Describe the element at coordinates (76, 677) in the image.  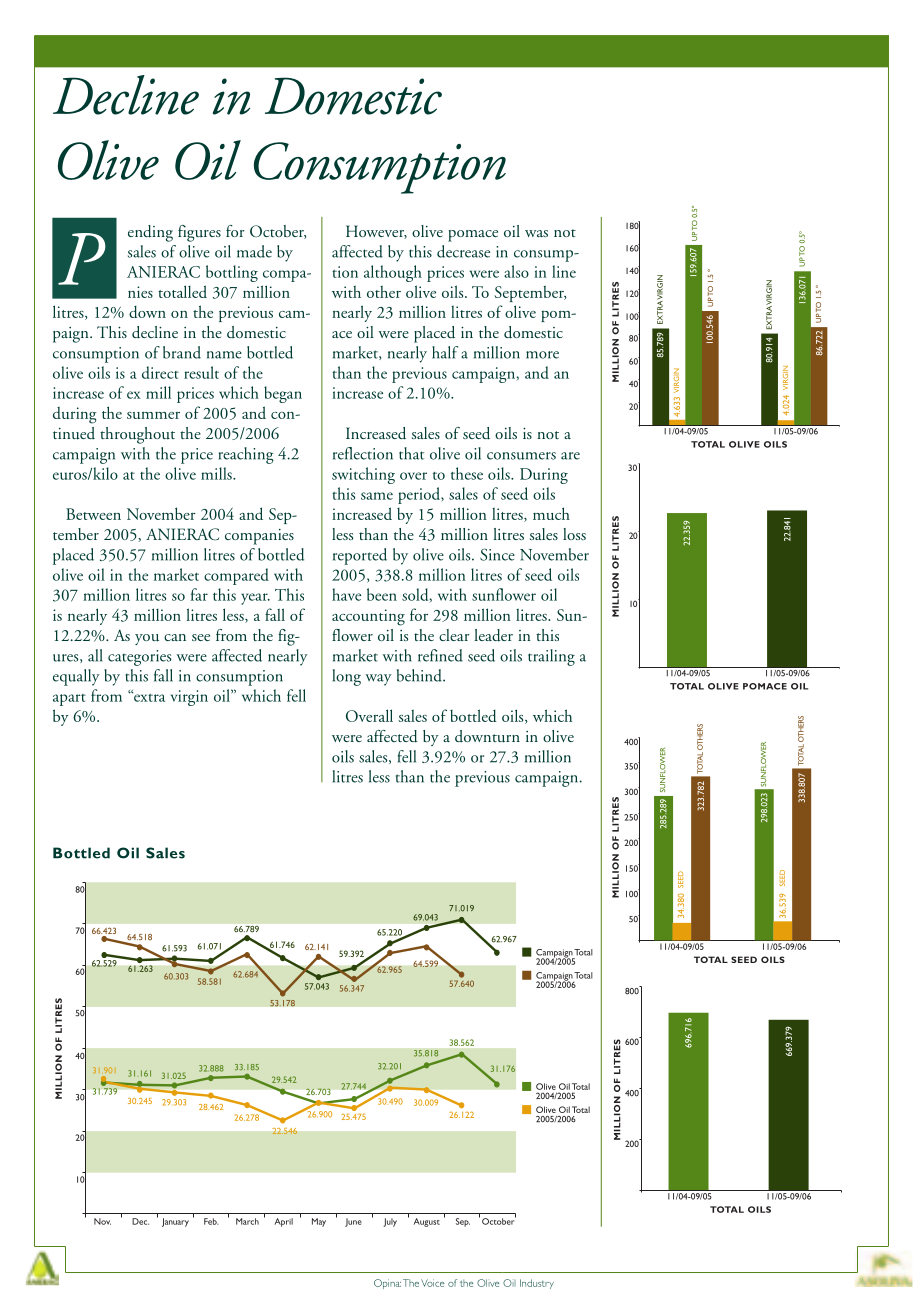
I see `equally` at that location.
